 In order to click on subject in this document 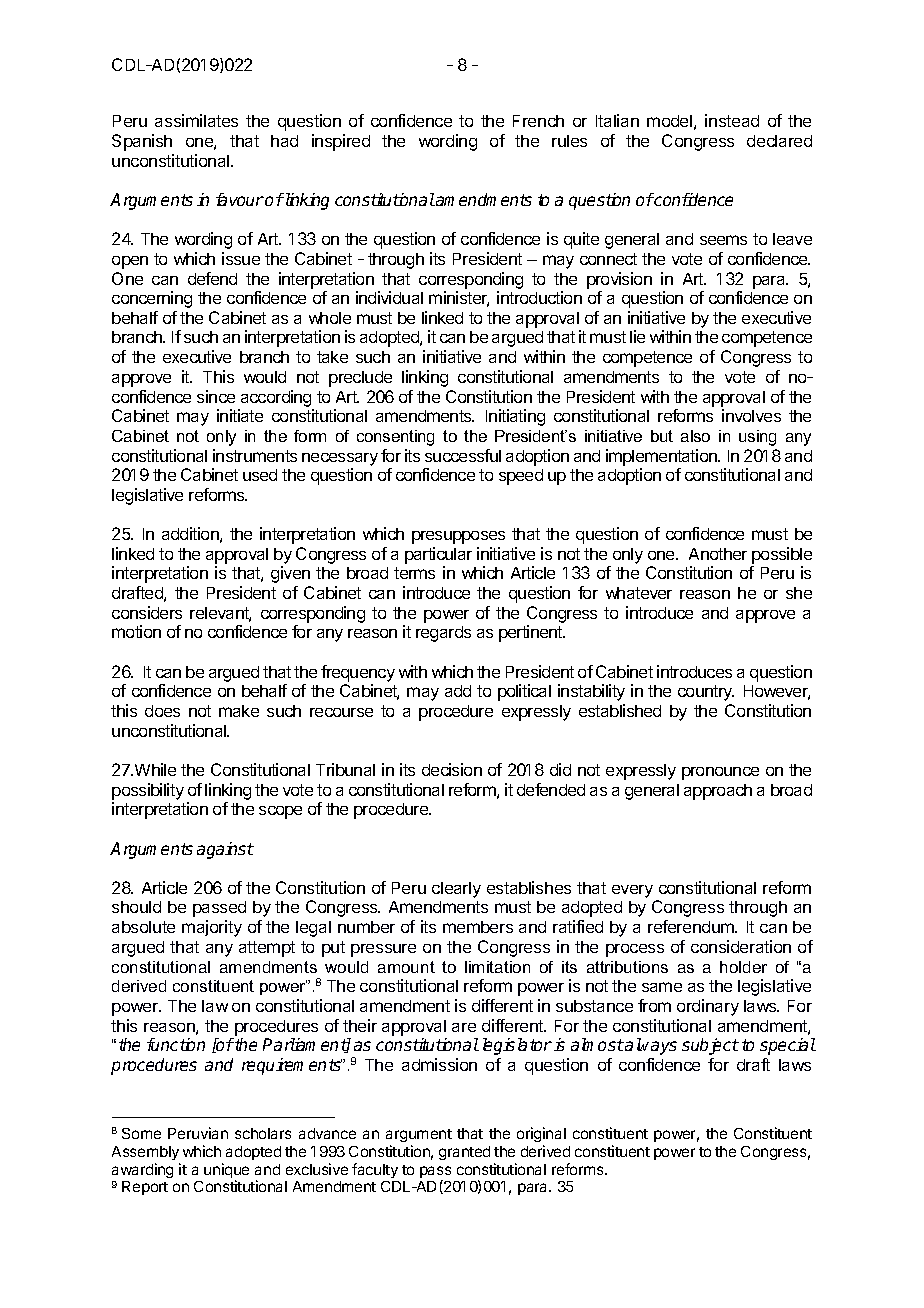, I will do `click(710, 1046)`.
